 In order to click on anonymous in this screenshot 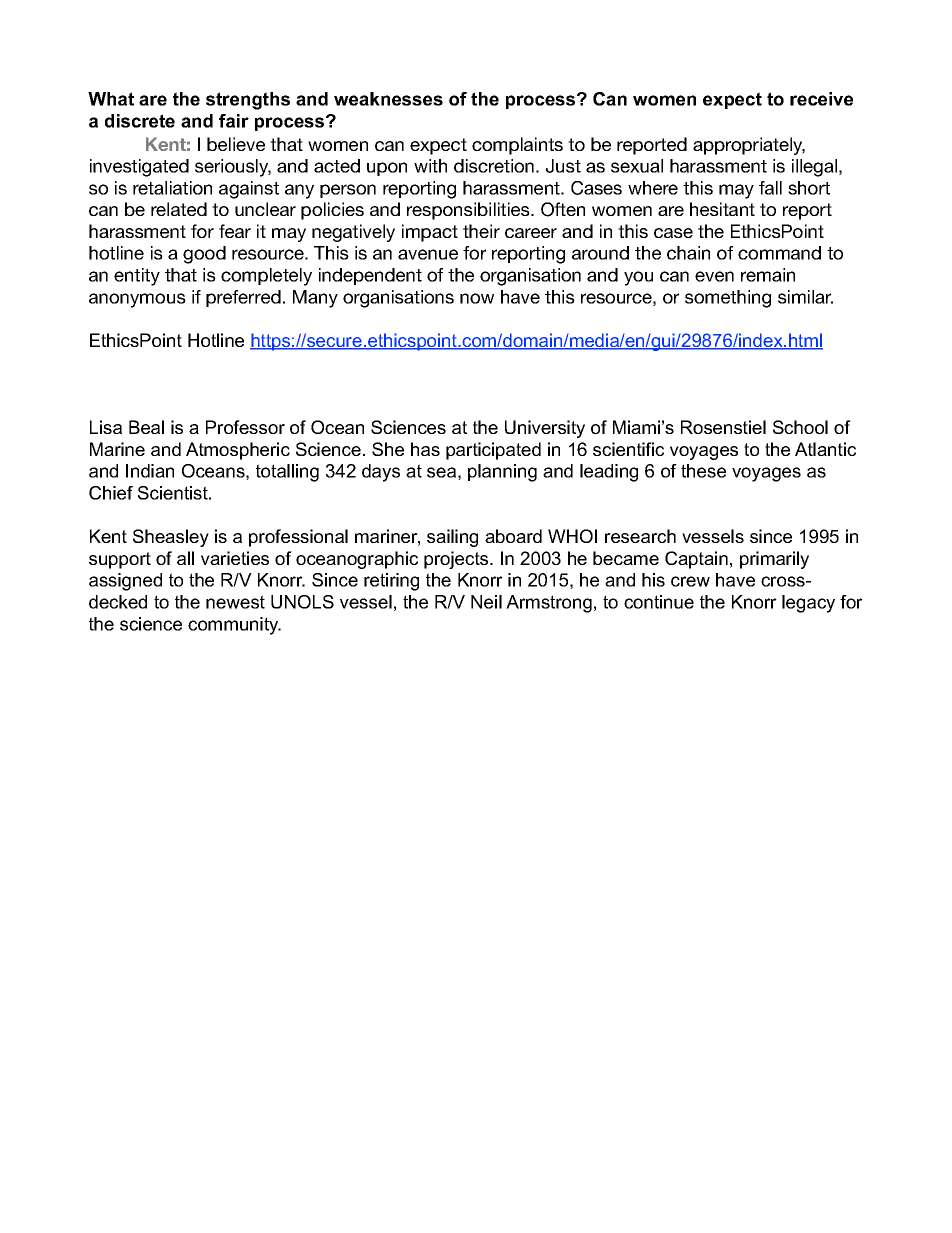, I will do `click(137, 300)`.
